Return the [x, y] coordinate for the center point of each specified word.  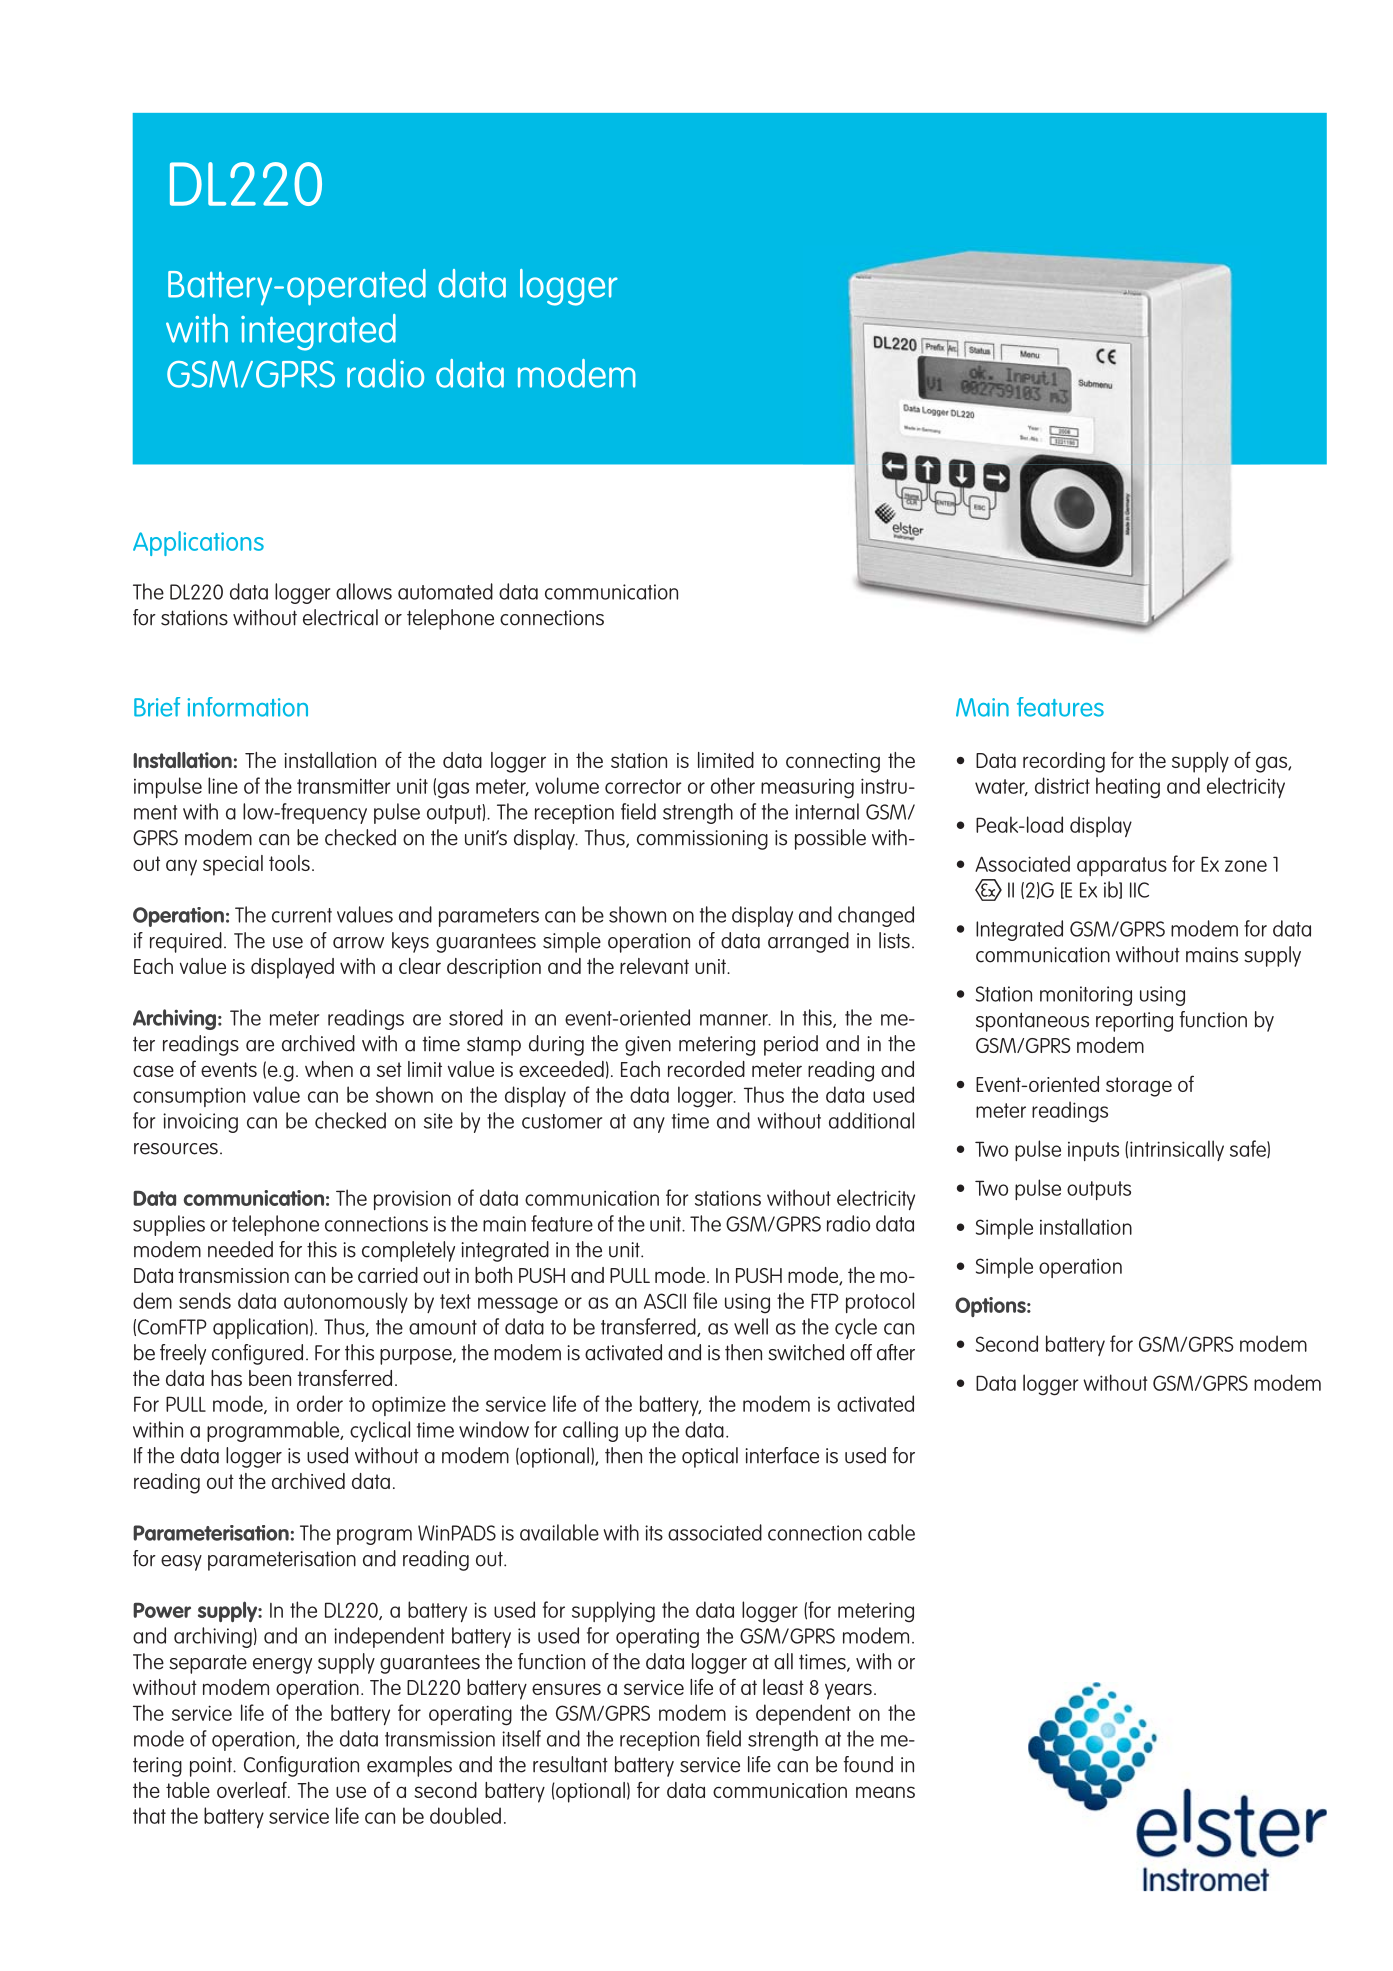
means [885, 1792]
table [188, 1790]
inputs [1093, 1151]
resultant [570, 1764]
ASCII [665, 1301]
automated [445, 591]
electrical [340, 617]
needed [240, 1249]
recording [1064, 762]
